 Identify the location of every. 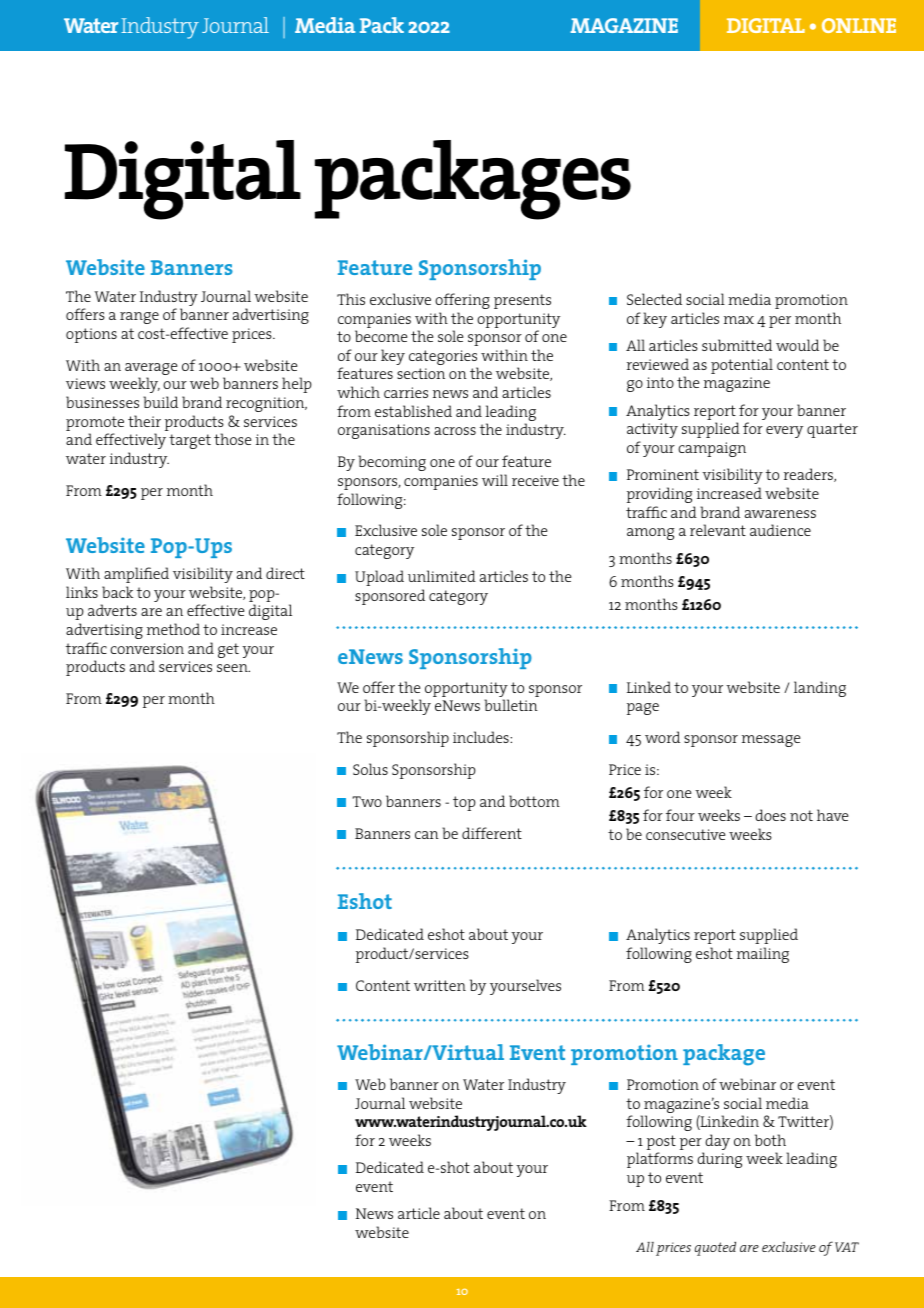
(784, 432).
